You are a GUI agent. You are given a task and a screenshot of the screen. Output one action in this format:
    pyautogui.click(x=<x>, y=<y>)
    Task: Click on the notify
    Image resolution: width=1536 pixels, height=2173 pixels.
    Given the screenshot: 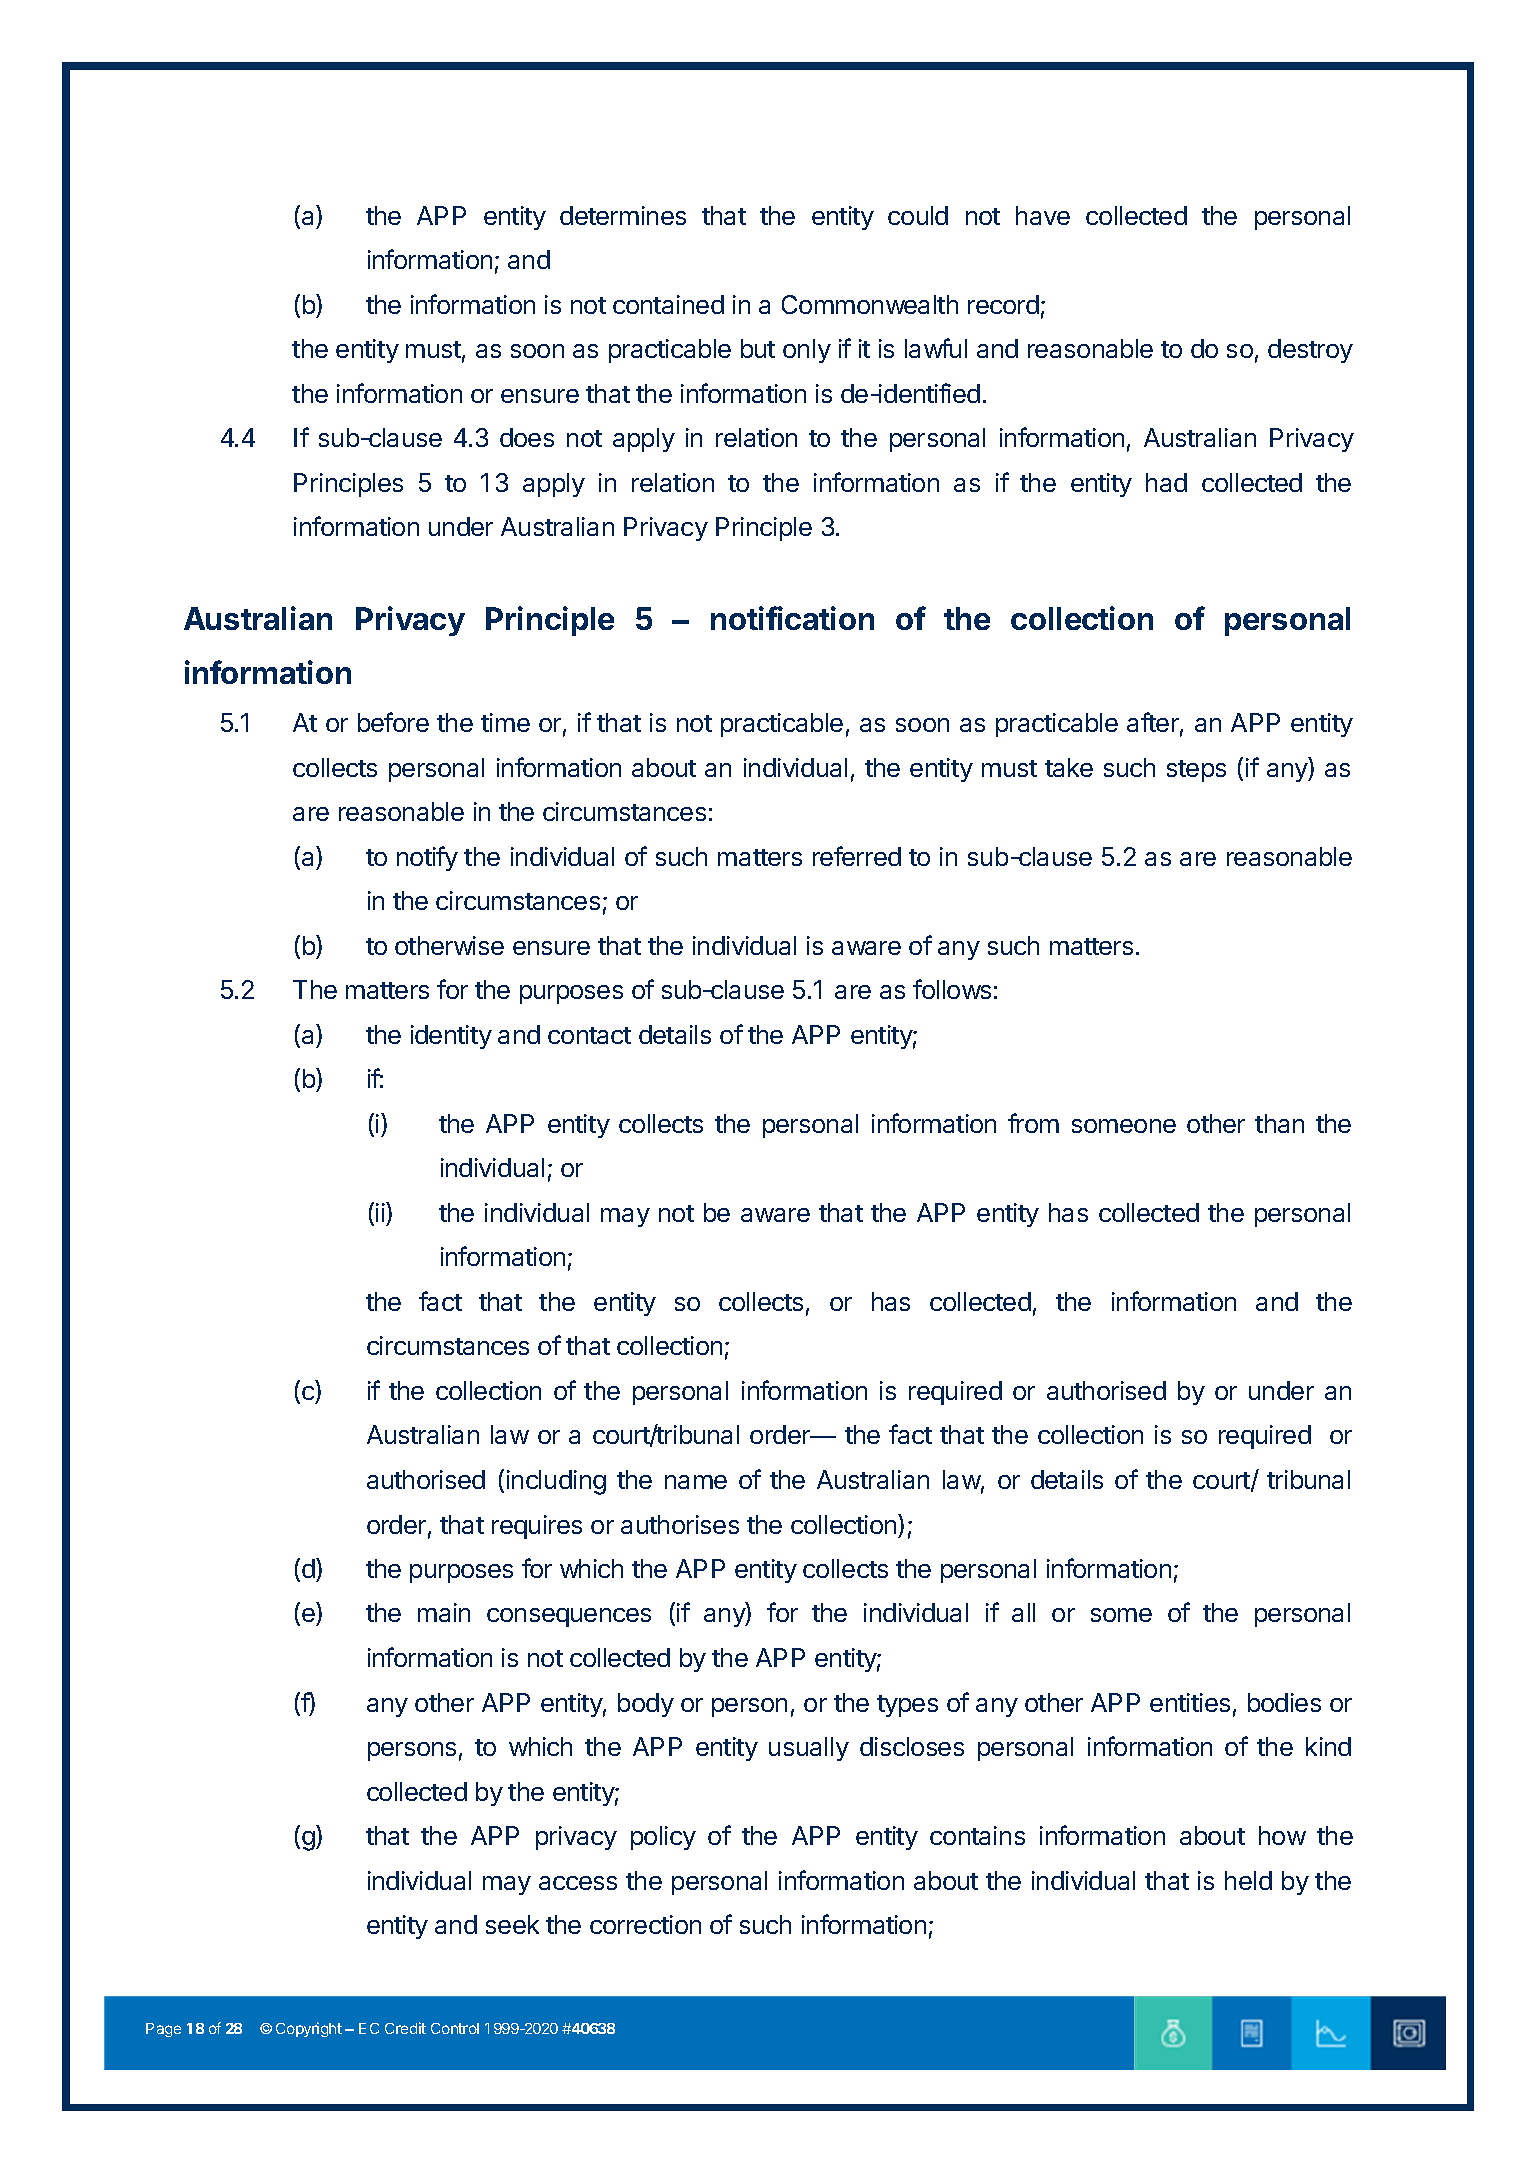 What is the action you would take?
    pyautogui.click(x=427, y=858)
